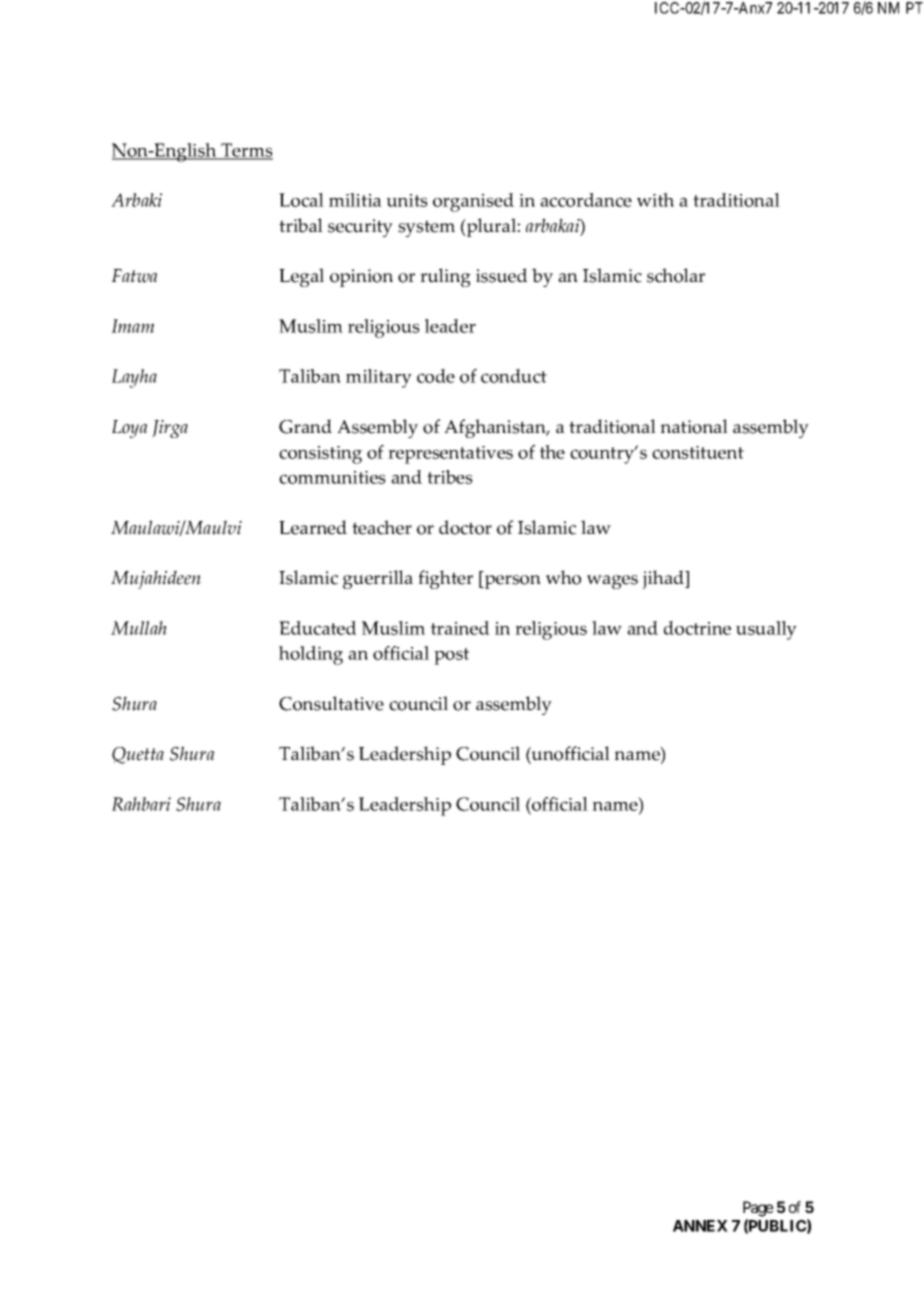 The width and height of the screenshot is (924, 1308). I want to click on Terms, so click(246, 151).
